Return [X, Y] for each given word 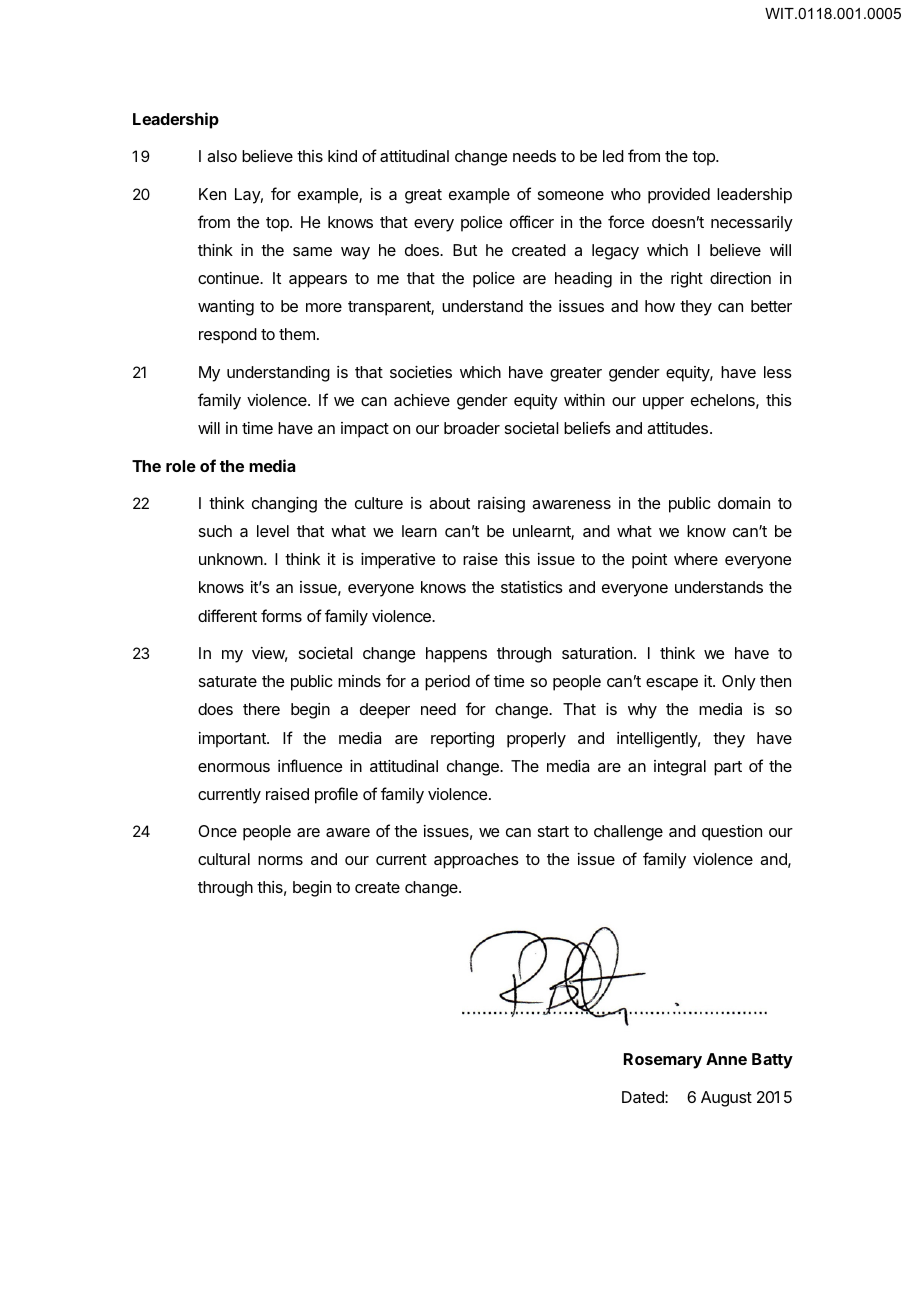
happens [456, 655]
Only [739, 683]
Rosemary [663, 1061]
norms [280, 860]
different [227, 615]
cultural [224, 859]
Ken [212, 194]
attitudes [677, 428]
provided [679, 196]
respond [228, 336]
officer [532, 221]
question [732, 833]
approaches [476, 861]
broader [472, 428]
